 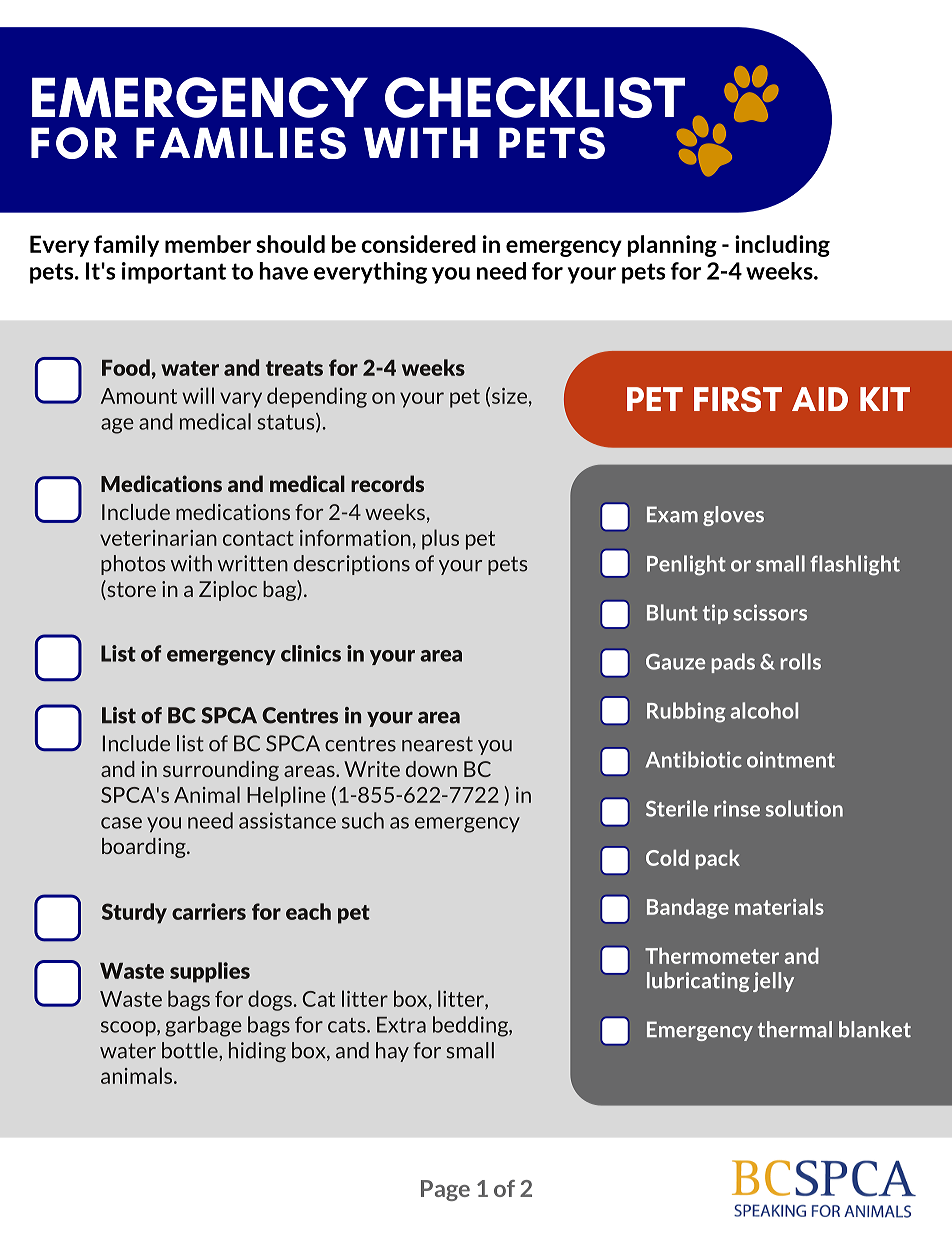 I want to click on will, so click(x=198, y=395).
